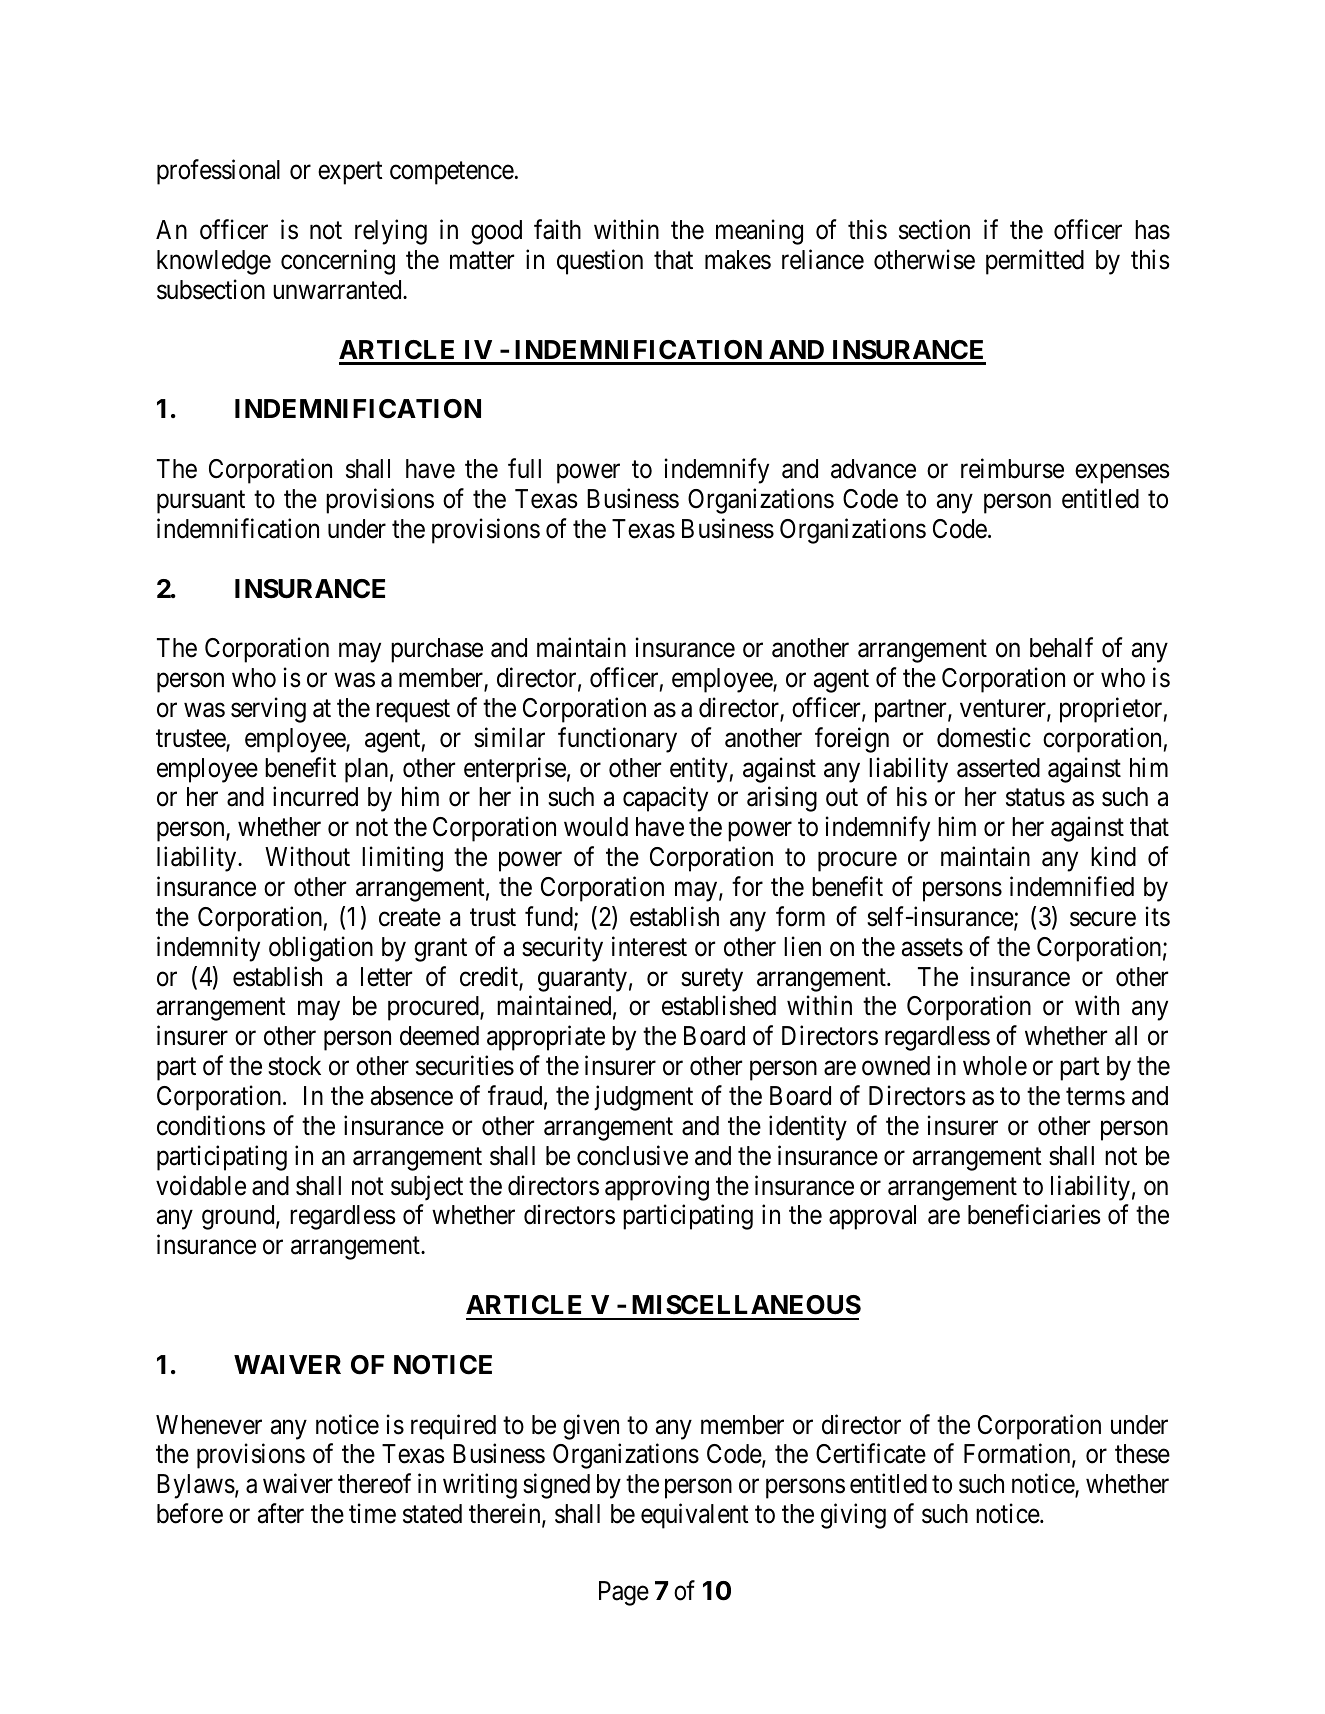  Describe the element at coordinates (338, 262) in the screenshot. I see `concerning` at that location.
